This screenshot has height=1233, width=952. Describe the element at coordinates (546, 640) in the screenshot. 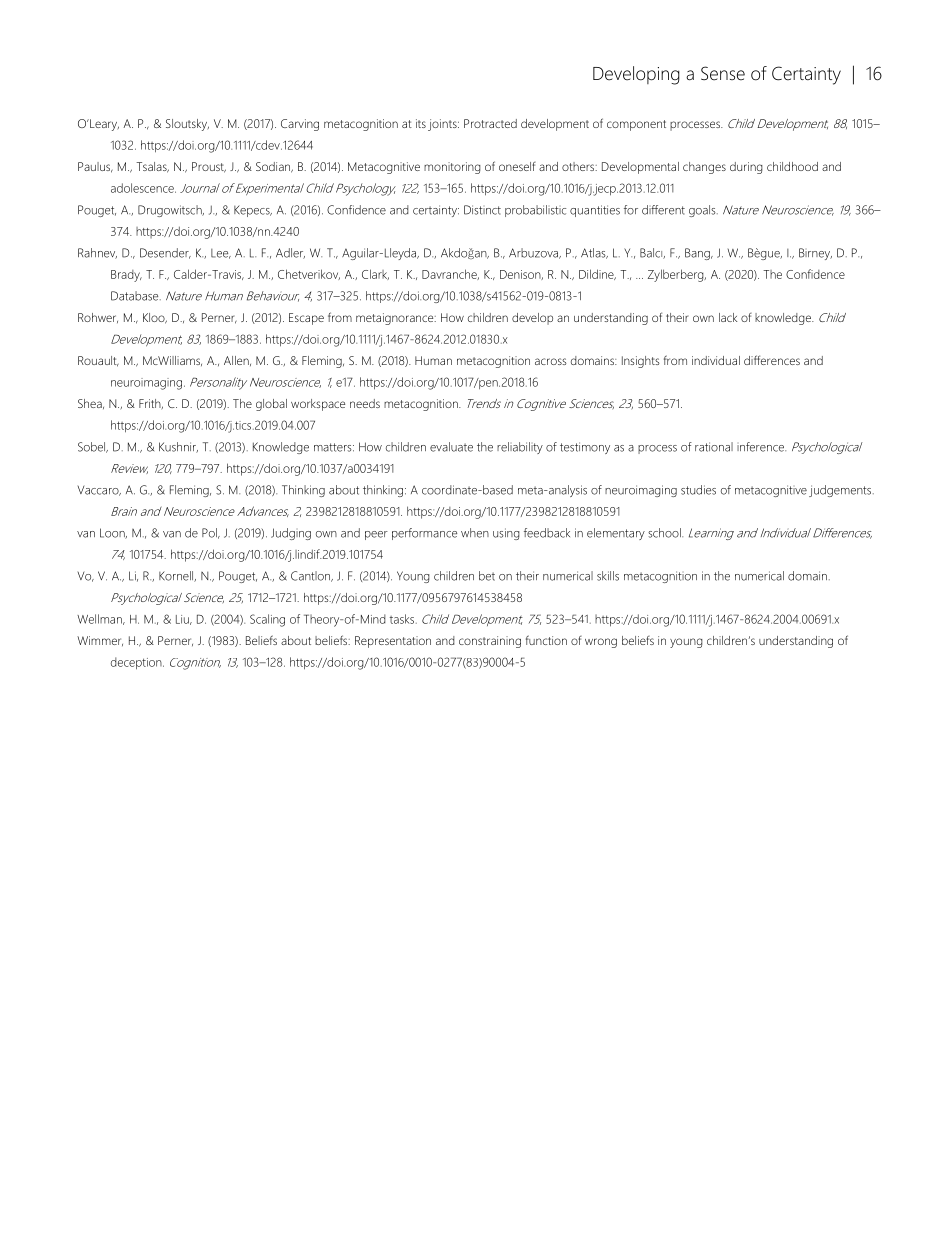

I see `function` at that location.
